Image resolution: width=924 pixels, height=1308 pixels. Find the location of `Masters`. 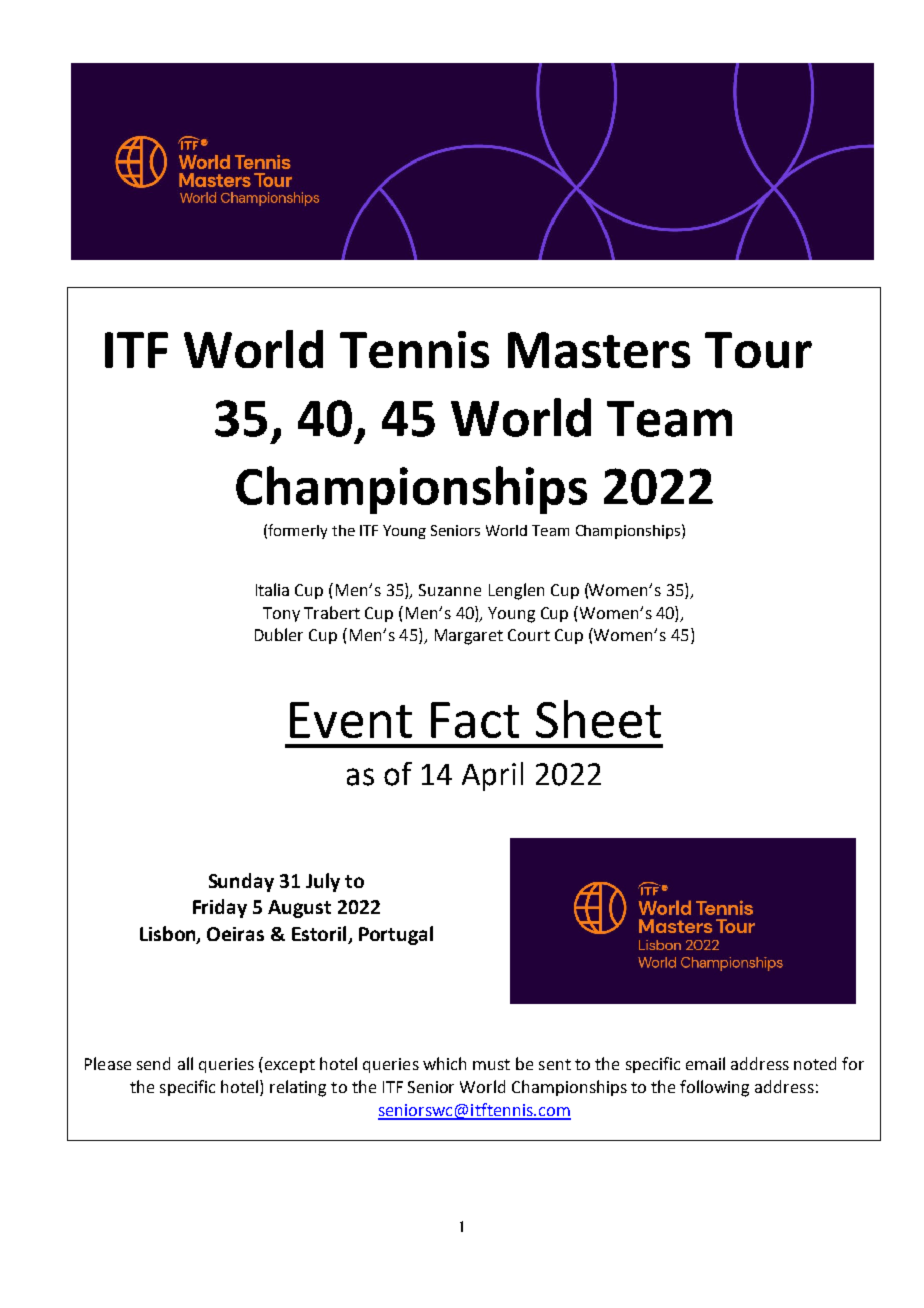

Masters is located at coordinates (599, 350).
